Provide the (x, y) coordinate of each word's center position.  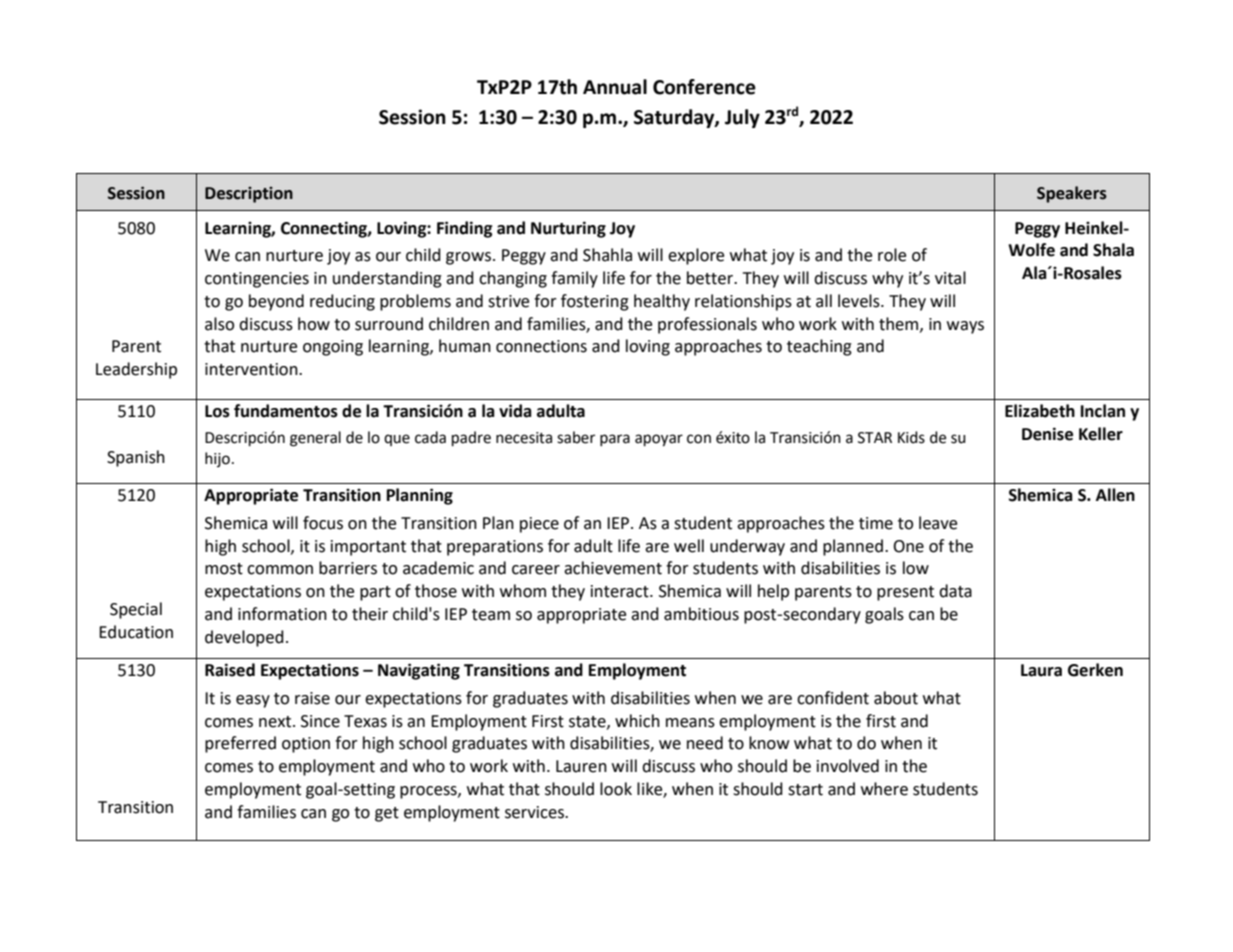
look (616, 789)
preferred (240, 744)
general (315, 439)
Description (249, 195)
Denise (1047, 434)
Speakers (1072, 194)
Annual (615, 87)
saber (576, 437)
